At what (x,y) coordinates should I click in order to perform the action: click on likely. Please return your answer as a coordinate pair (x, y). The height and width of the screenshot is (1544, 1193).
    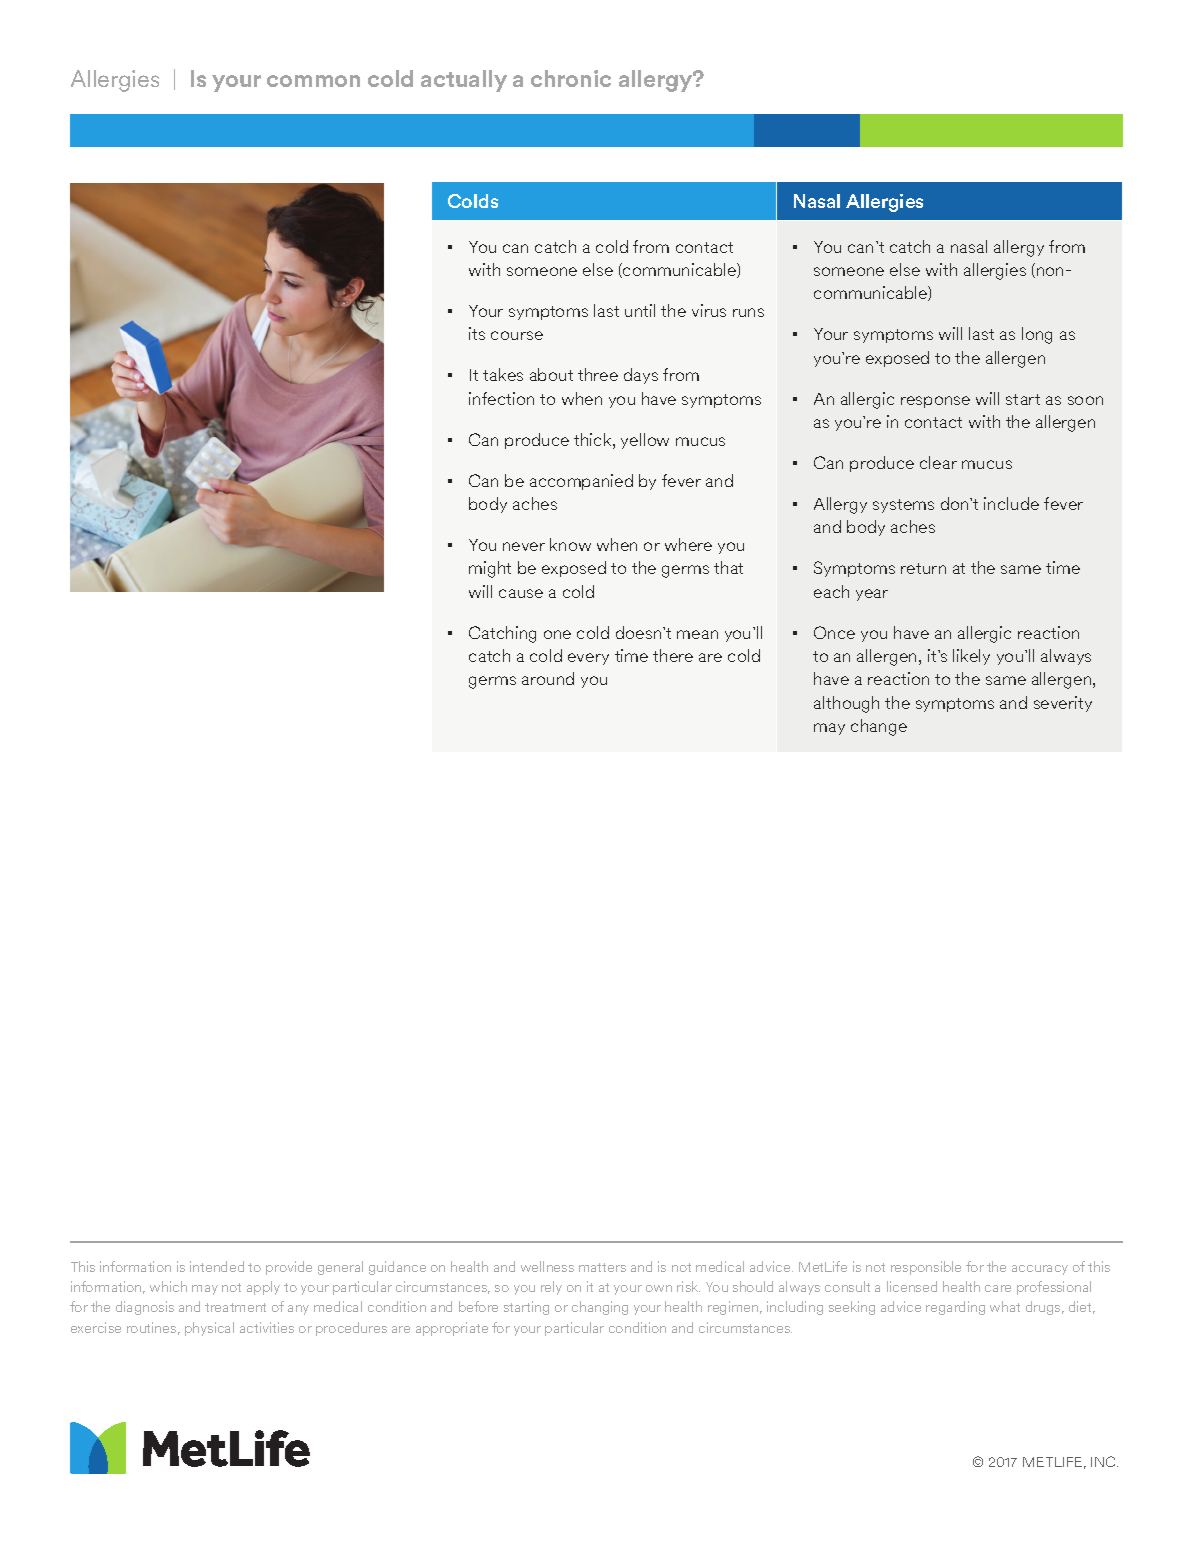
    Looking at the image, I should click on (971, 657).
